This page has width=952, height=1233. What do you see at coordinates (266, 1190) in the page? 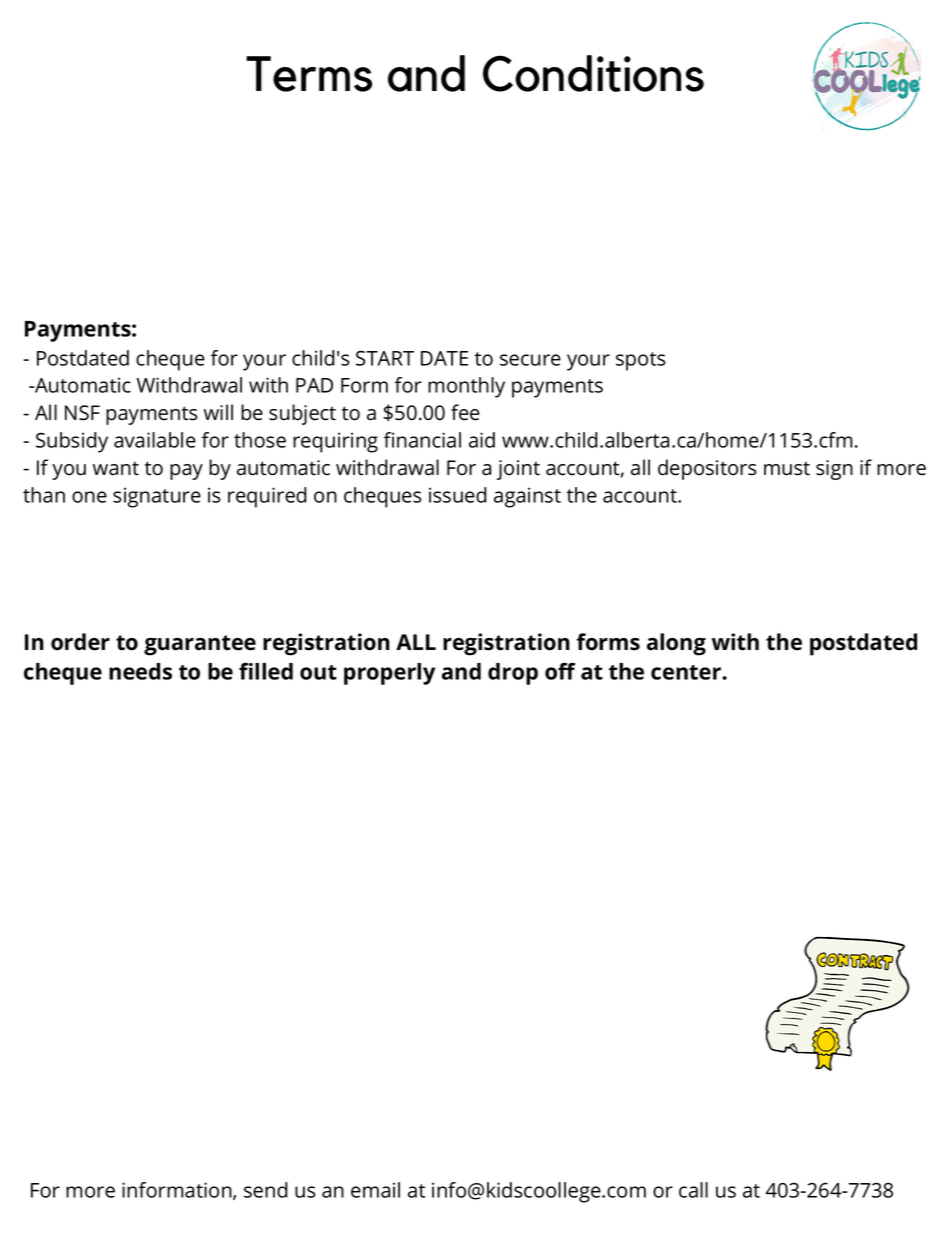
I see `send` at bounding box center [266, 1190].
